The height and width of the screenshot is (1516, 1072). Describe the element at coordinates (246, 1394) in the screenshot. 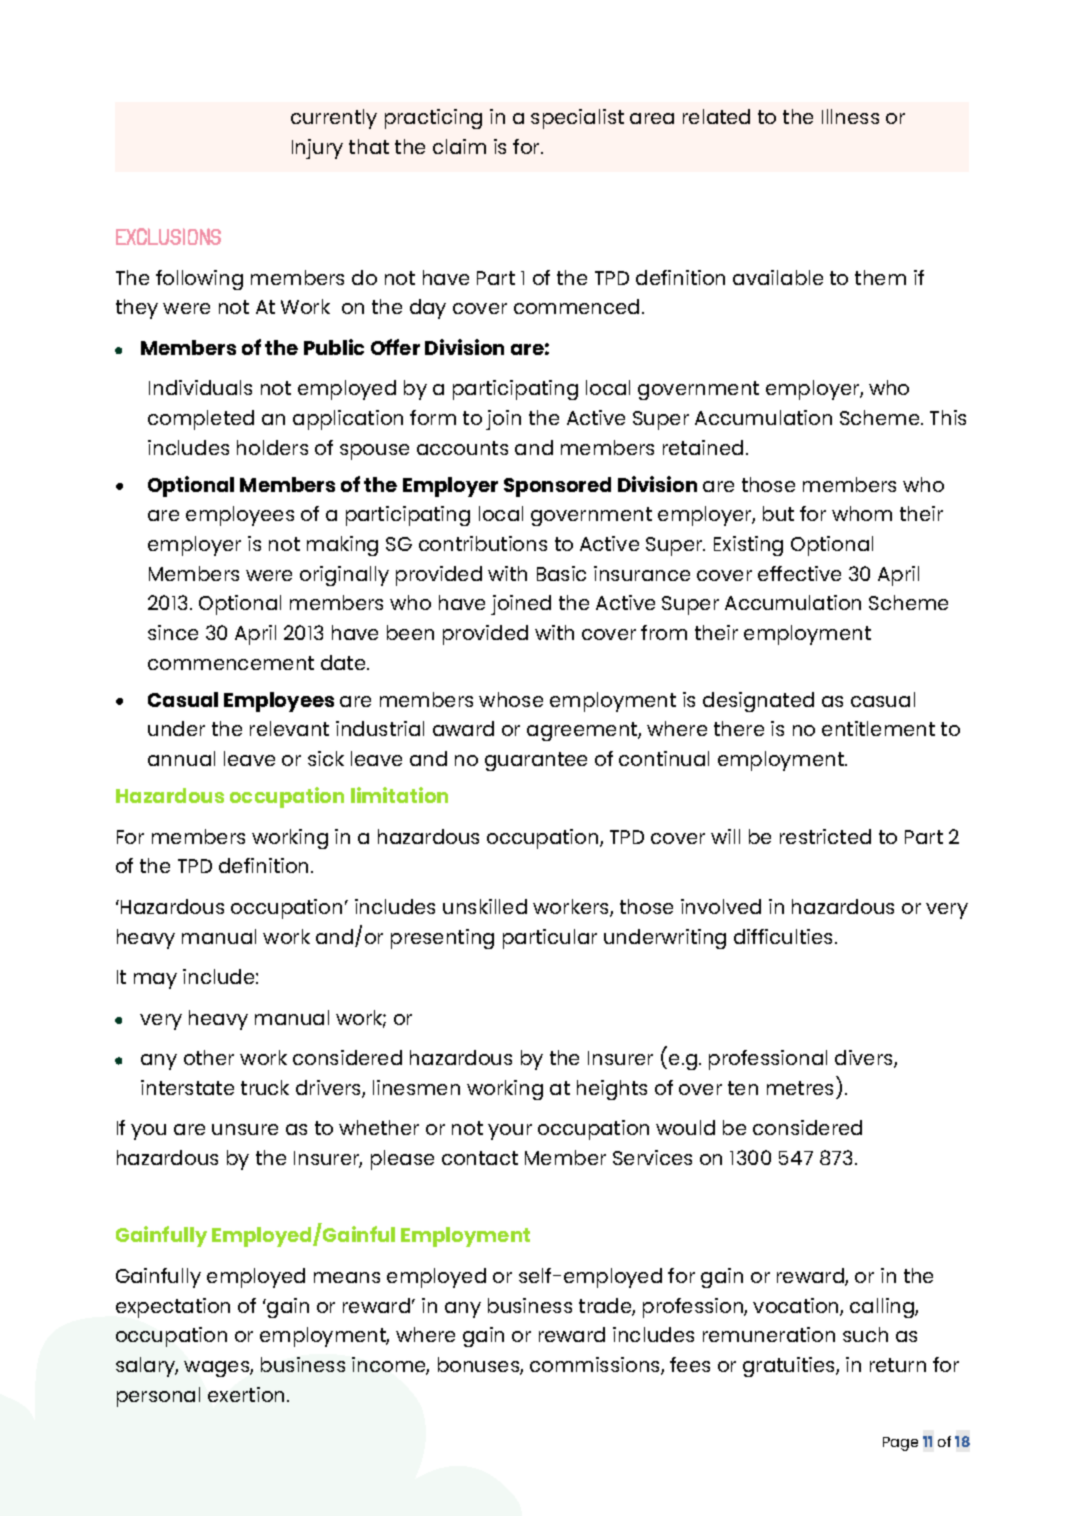

I see `exertion` at that location.
